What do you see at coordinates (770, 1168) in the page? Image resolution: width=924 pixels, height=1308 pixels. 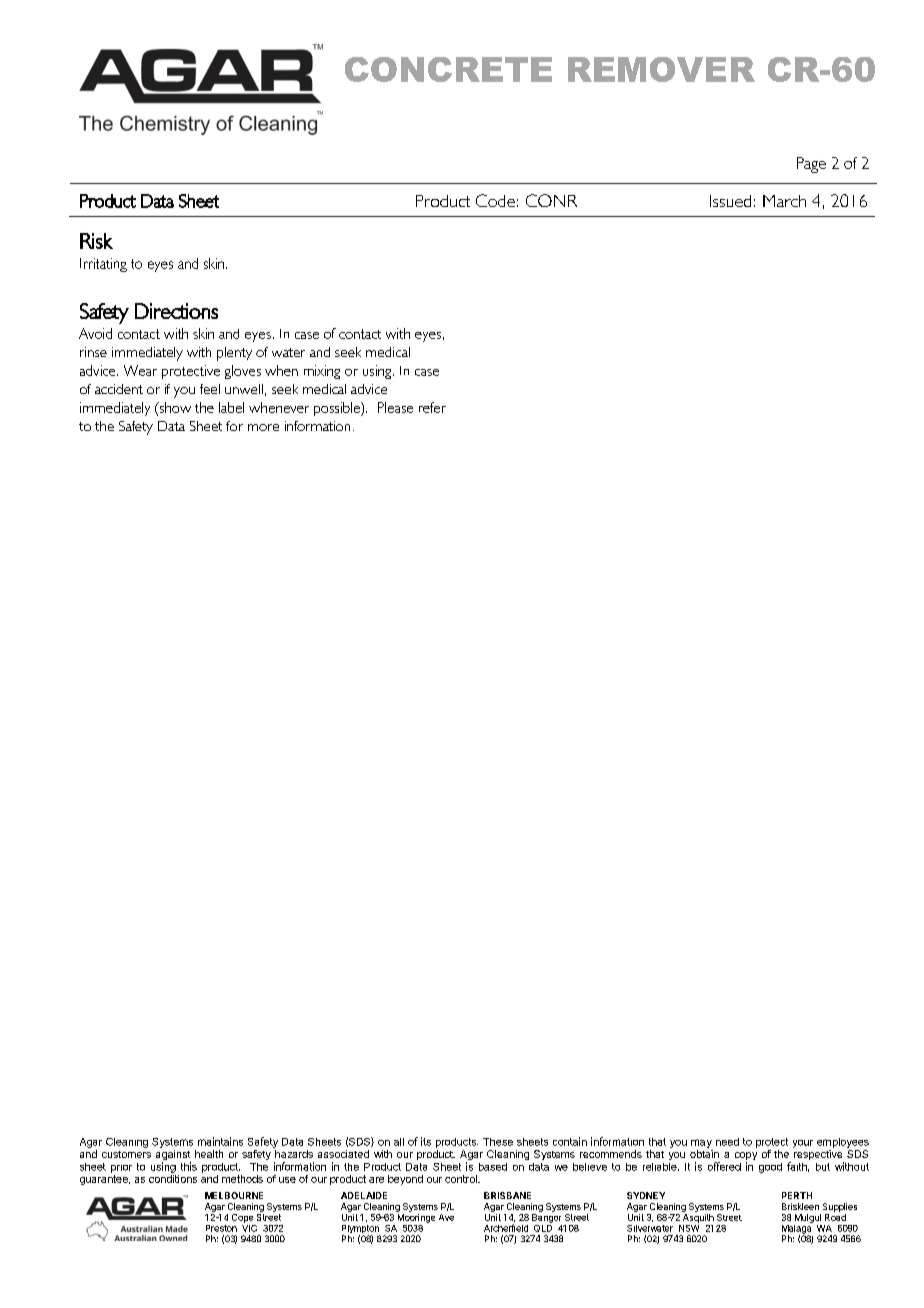 I see `good` at bounding box center [770, 1168].
